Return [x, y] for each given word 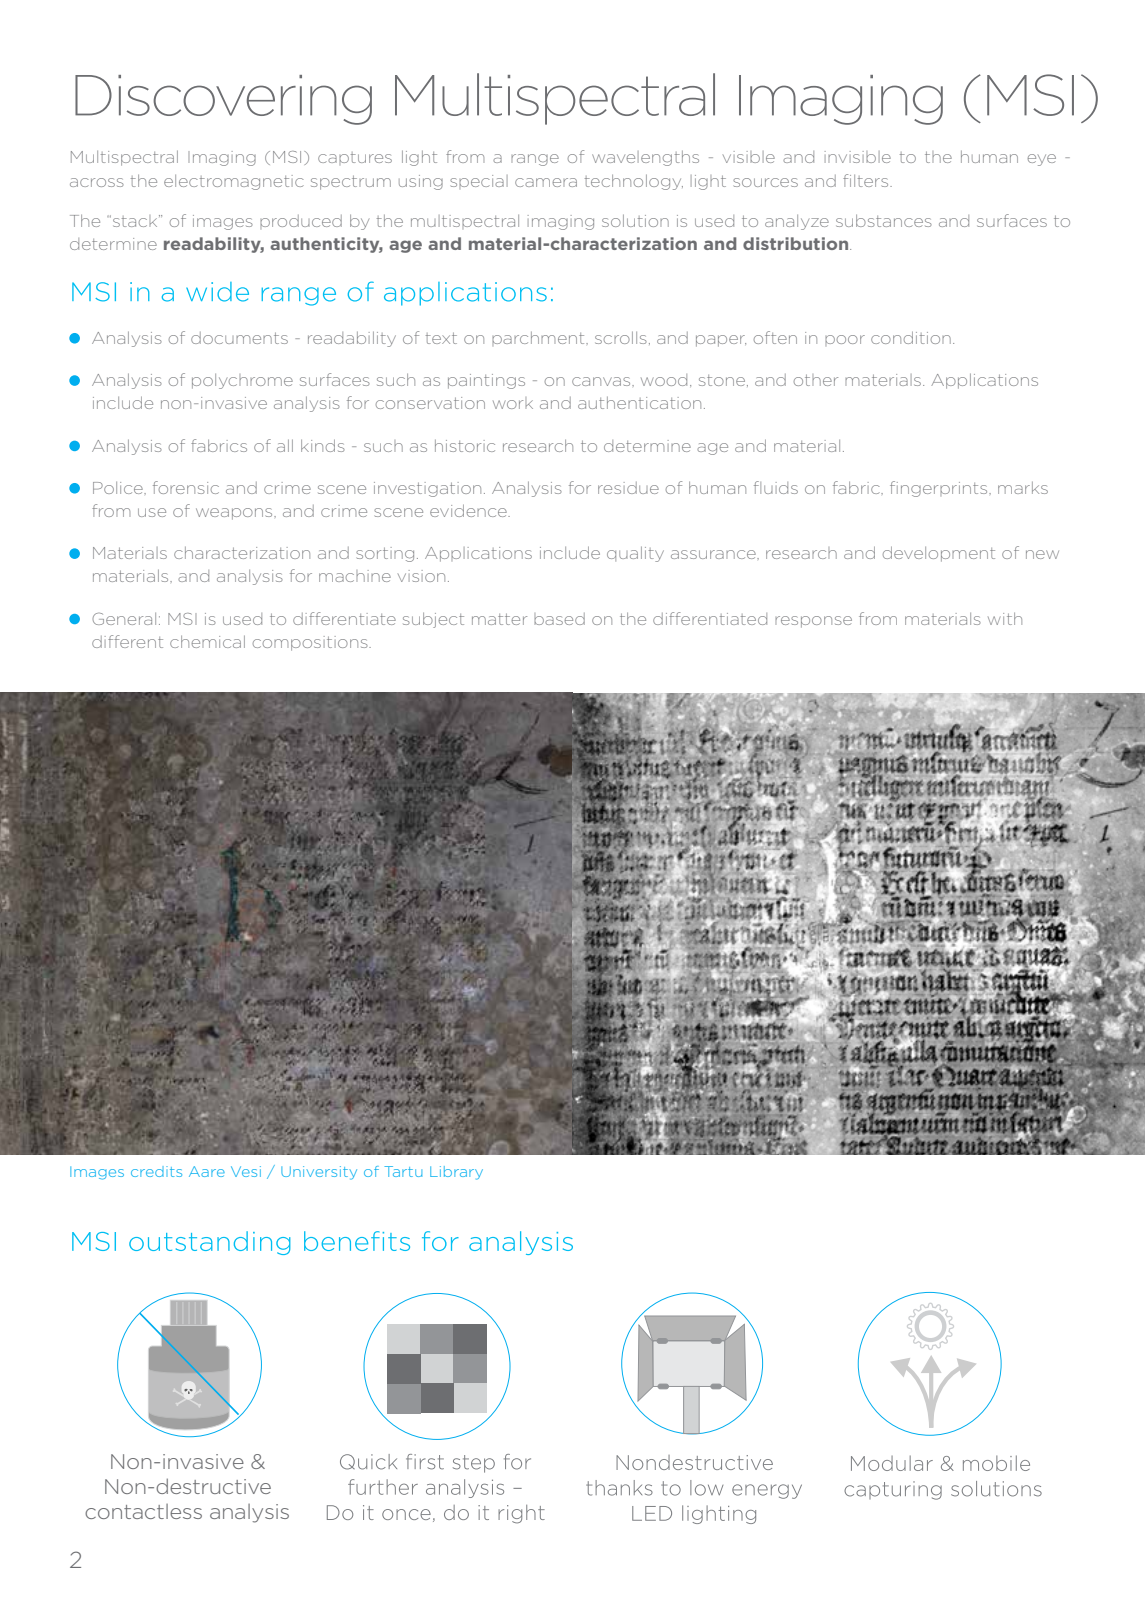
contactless [143, 1511]
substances [884, 220]
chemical [207, 641]
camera [546, 182]
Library [456, 1173]
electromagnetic [234, 182]
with [1005, 618]
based [559, 619]
